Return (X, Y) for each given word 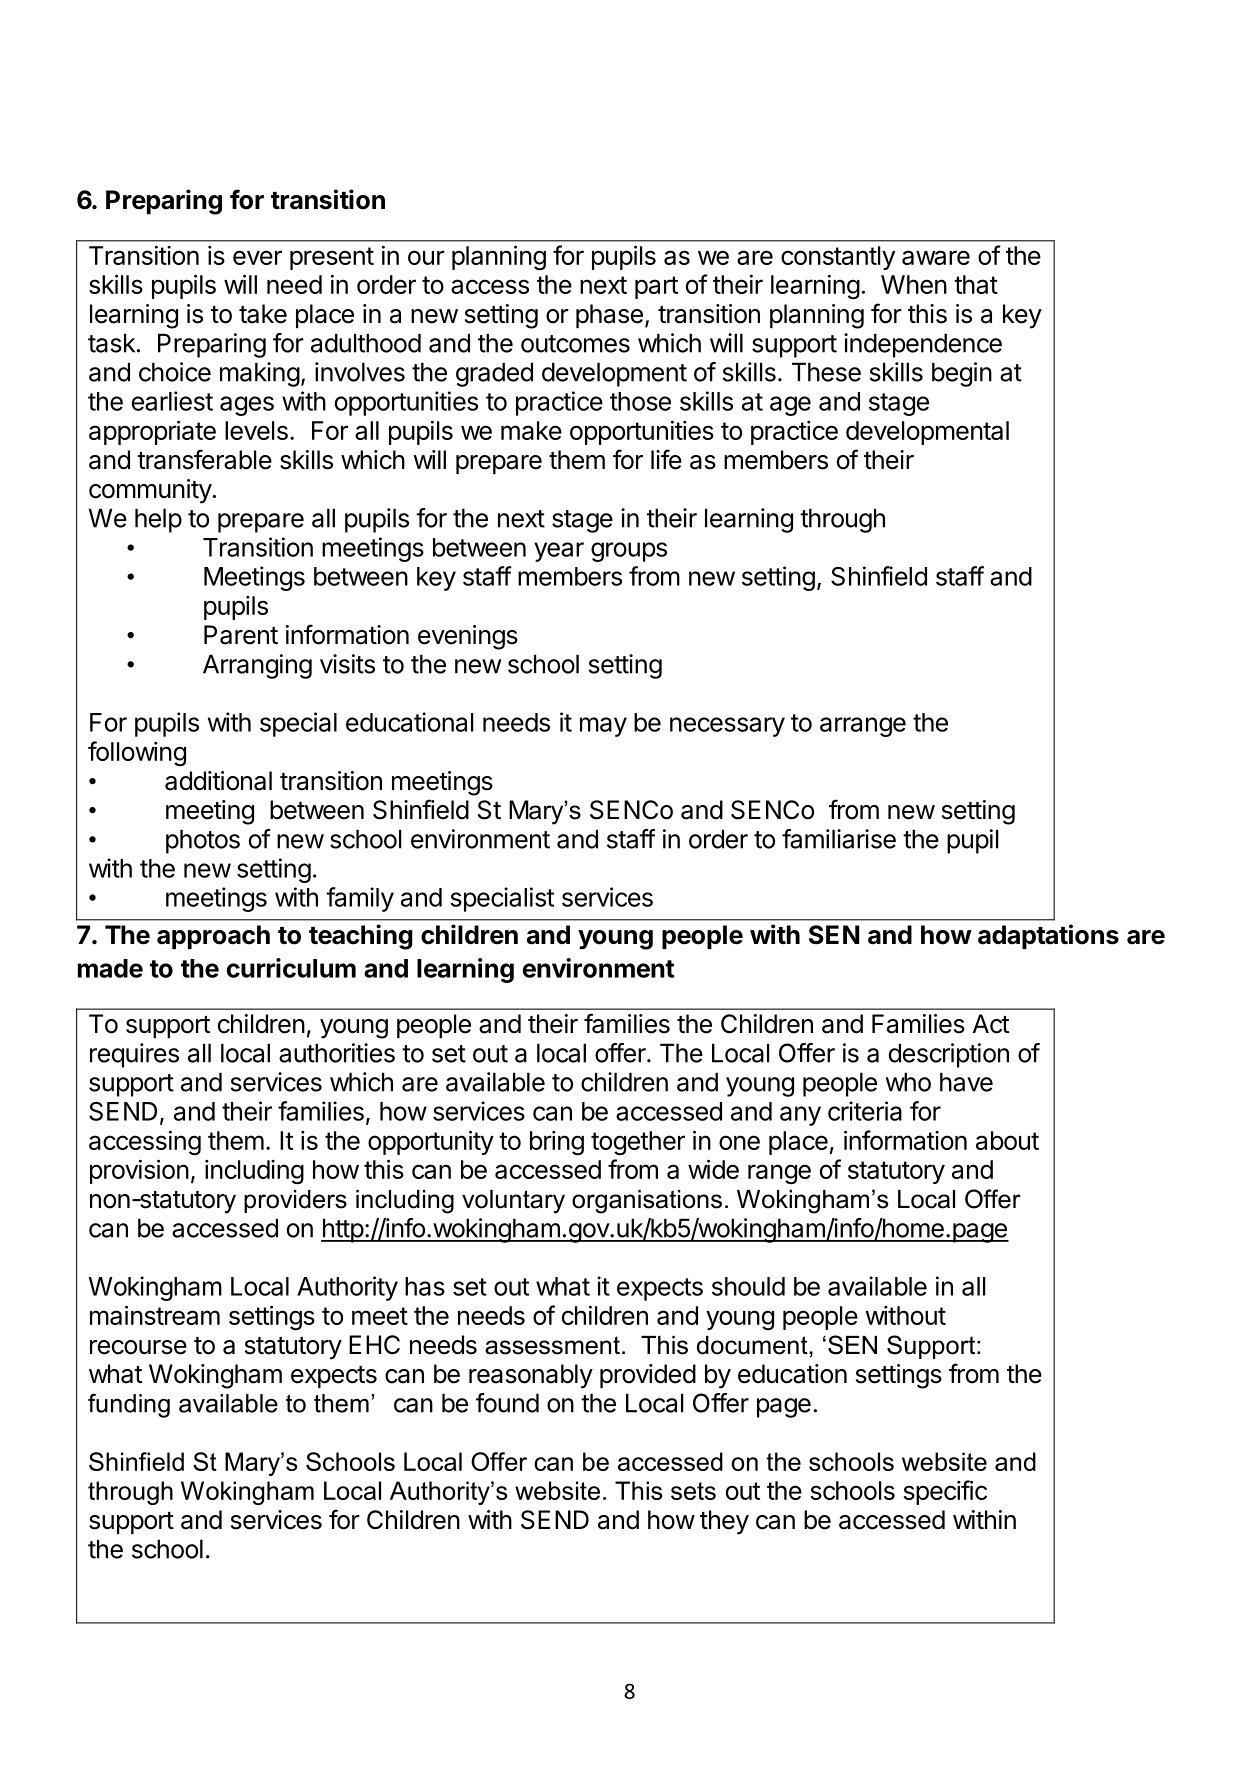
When (914, 284)
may (603, 727)
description (949, 1055)
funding (129, 1406)
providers (295, 1201)
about (1007, 1140)
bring (557, 1143)
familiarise (839, 839)
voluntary (513, 1202)
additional (218, 781)
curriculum (291, 968)
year (559, 552)
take (263, 314)
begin (962, 374)
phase (609, 316)
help (158, 520)
